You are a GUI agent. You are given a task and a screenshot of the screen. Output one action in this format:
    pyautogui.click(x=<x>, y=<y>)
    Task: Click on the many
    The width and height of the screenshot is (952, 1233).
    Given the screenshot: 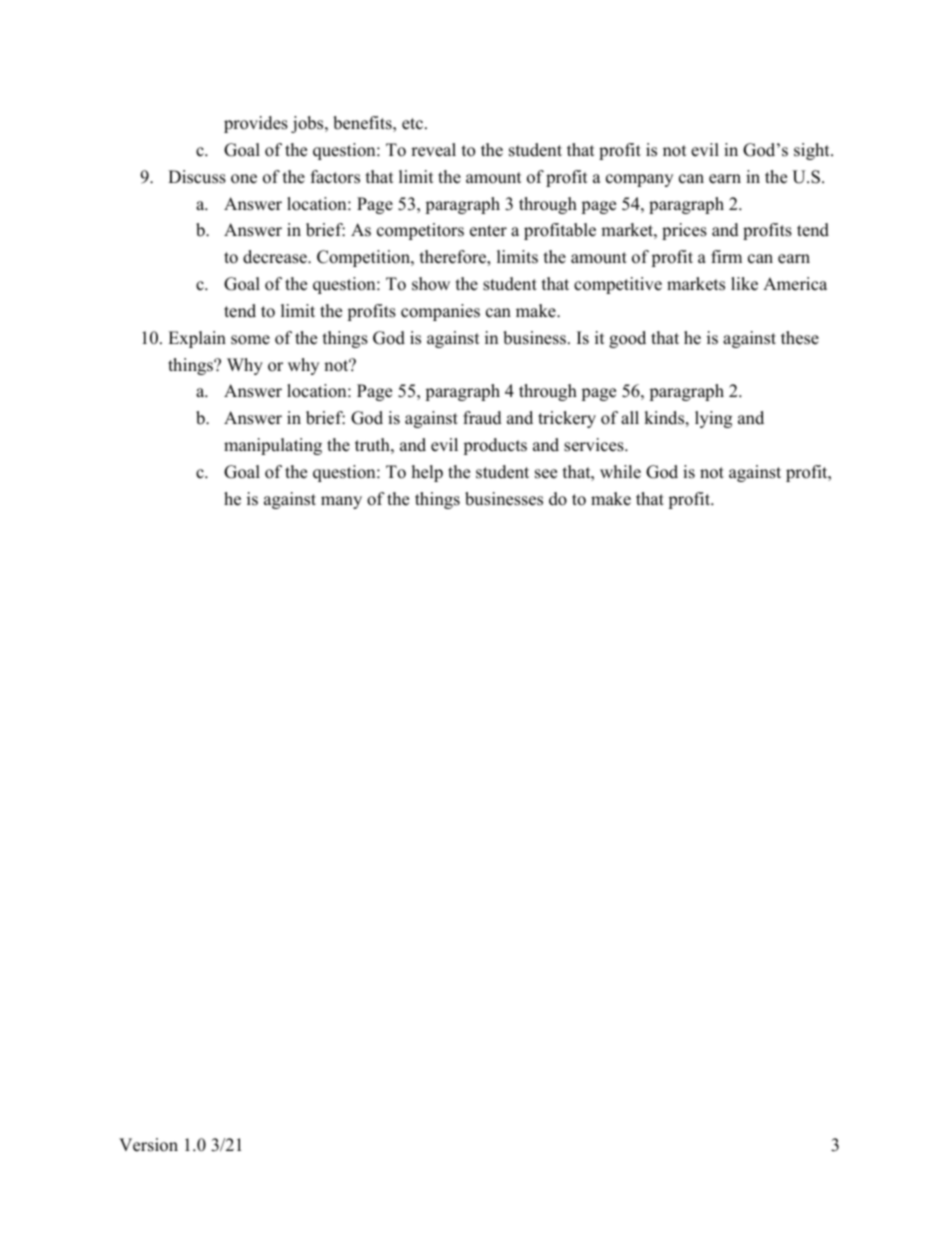 What is the action you would take?
    pyautogui.click(x=341, y=502)
